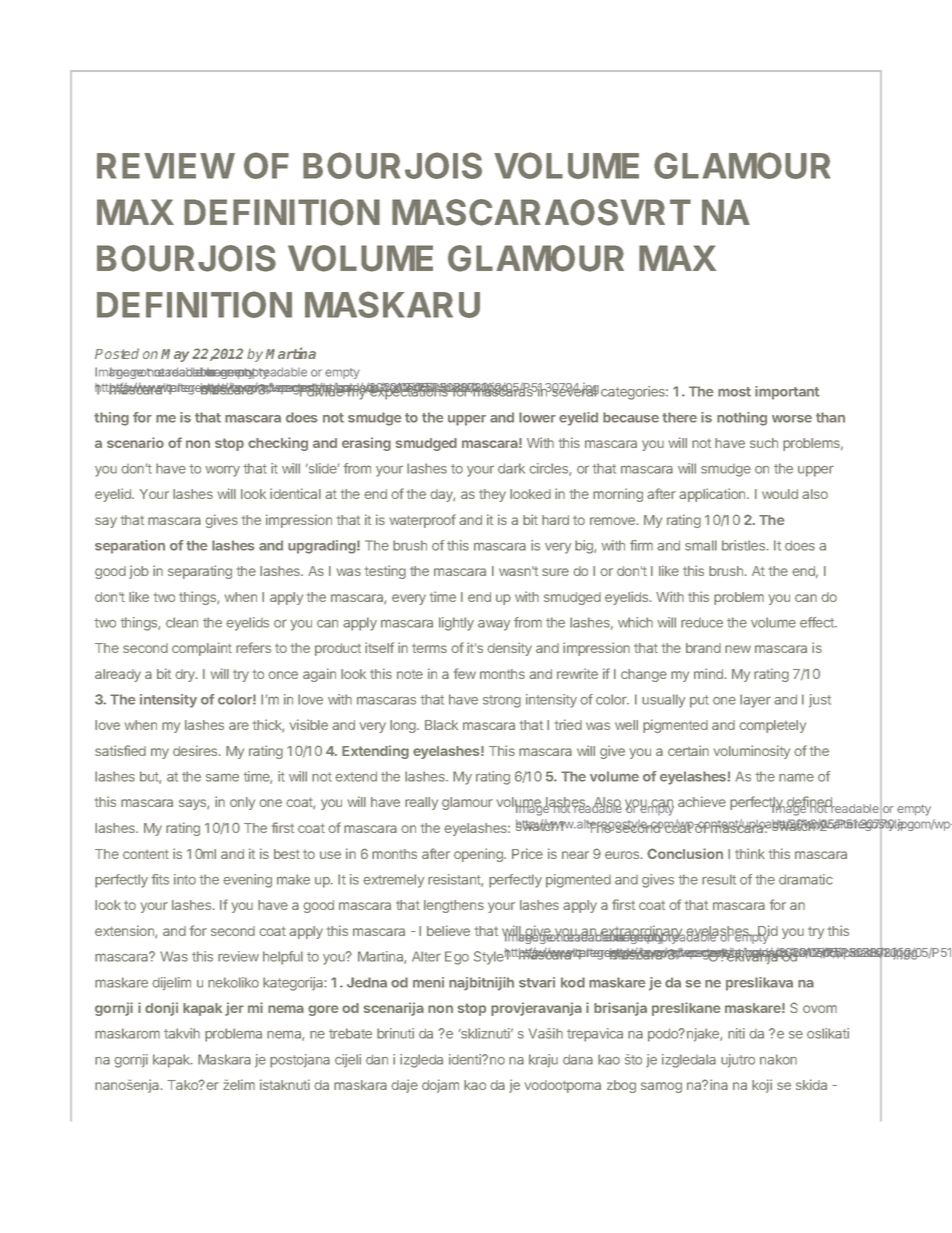  Describe the element at coordinates (182, 622) in the document. I see `clean` at that location.
